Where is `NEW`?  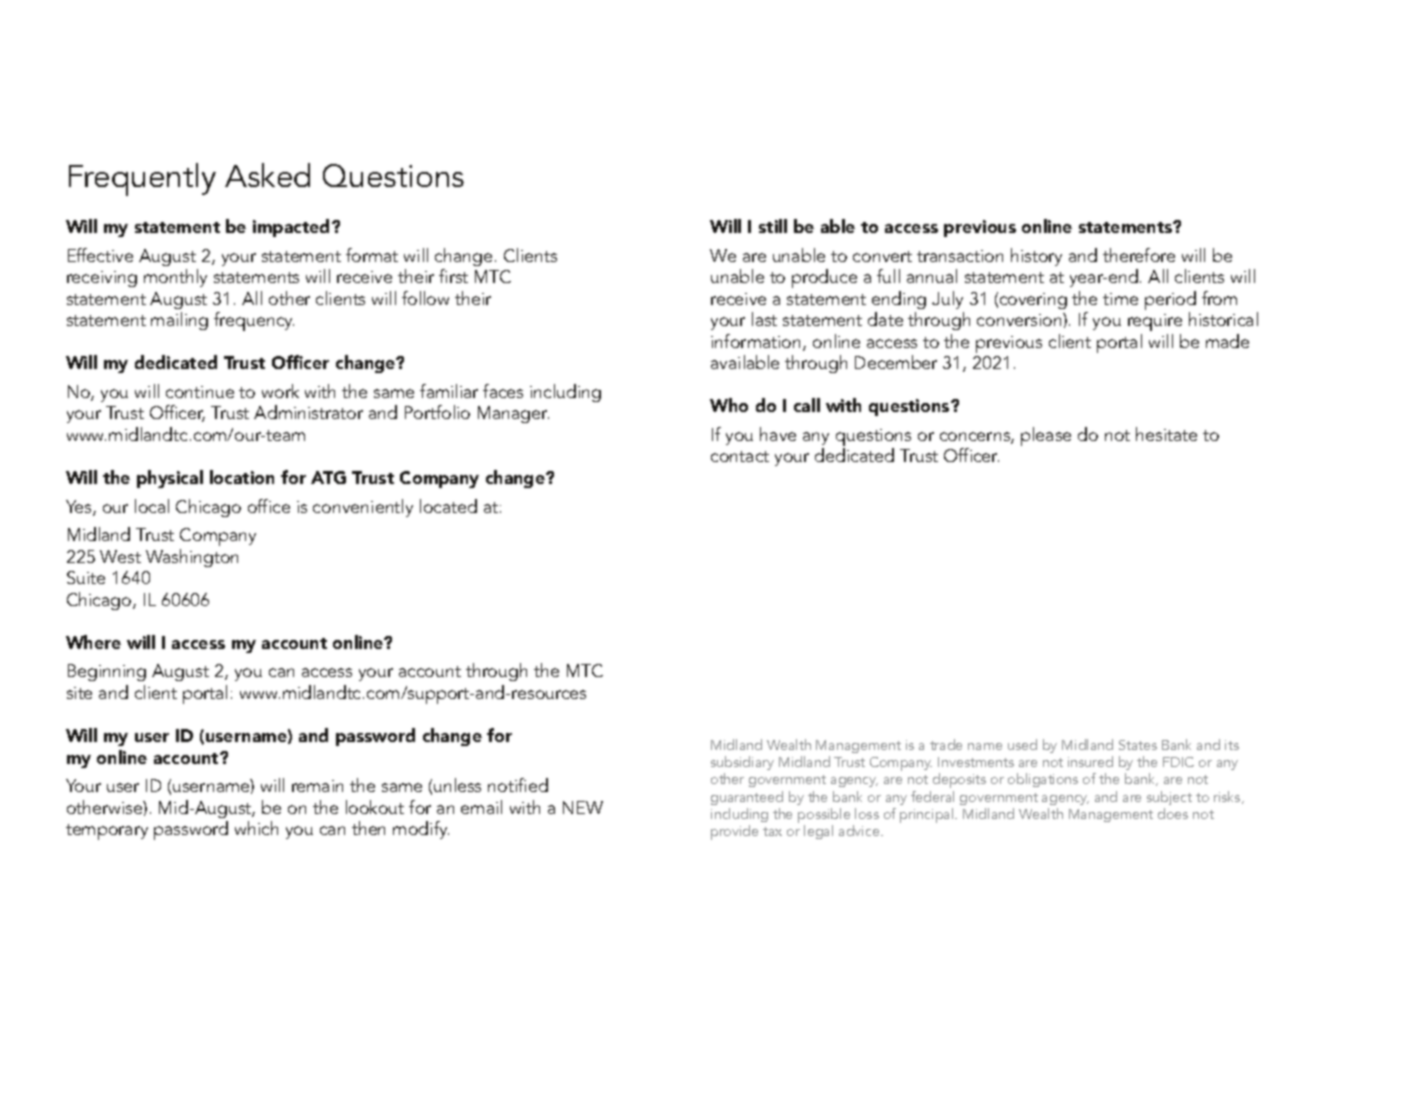 NEW is located at coordinates (583, 807).
